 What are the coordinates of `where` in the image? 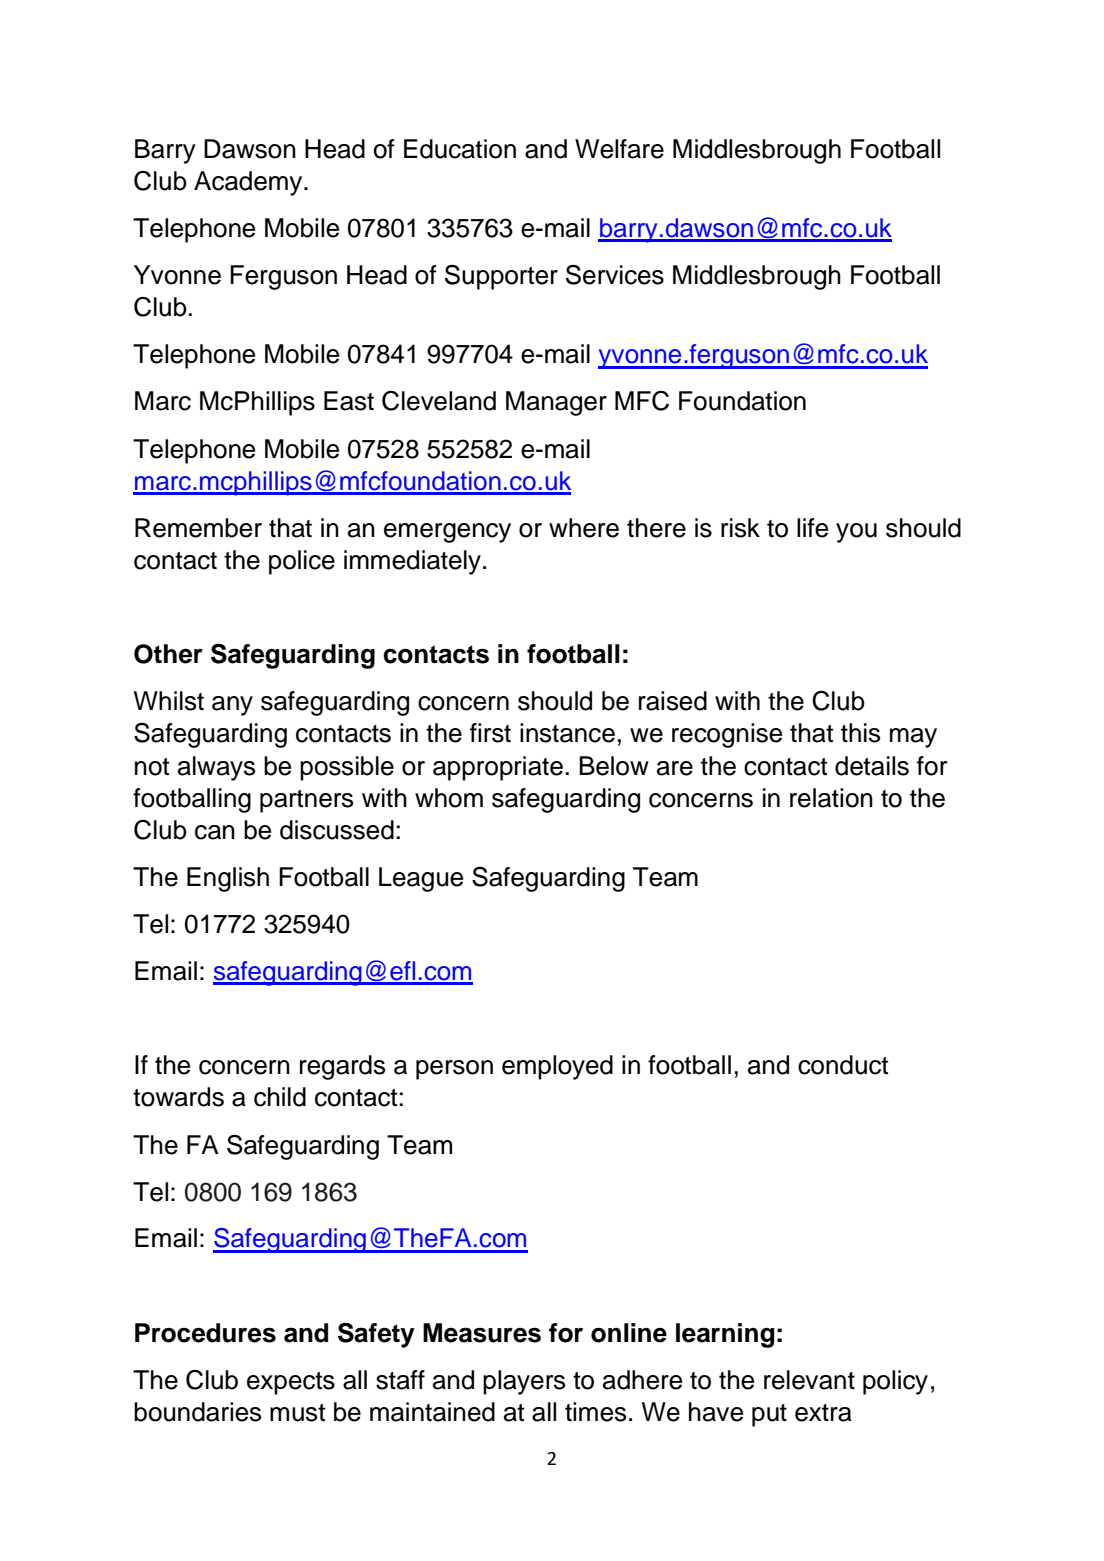 It's located at (584, 528).
